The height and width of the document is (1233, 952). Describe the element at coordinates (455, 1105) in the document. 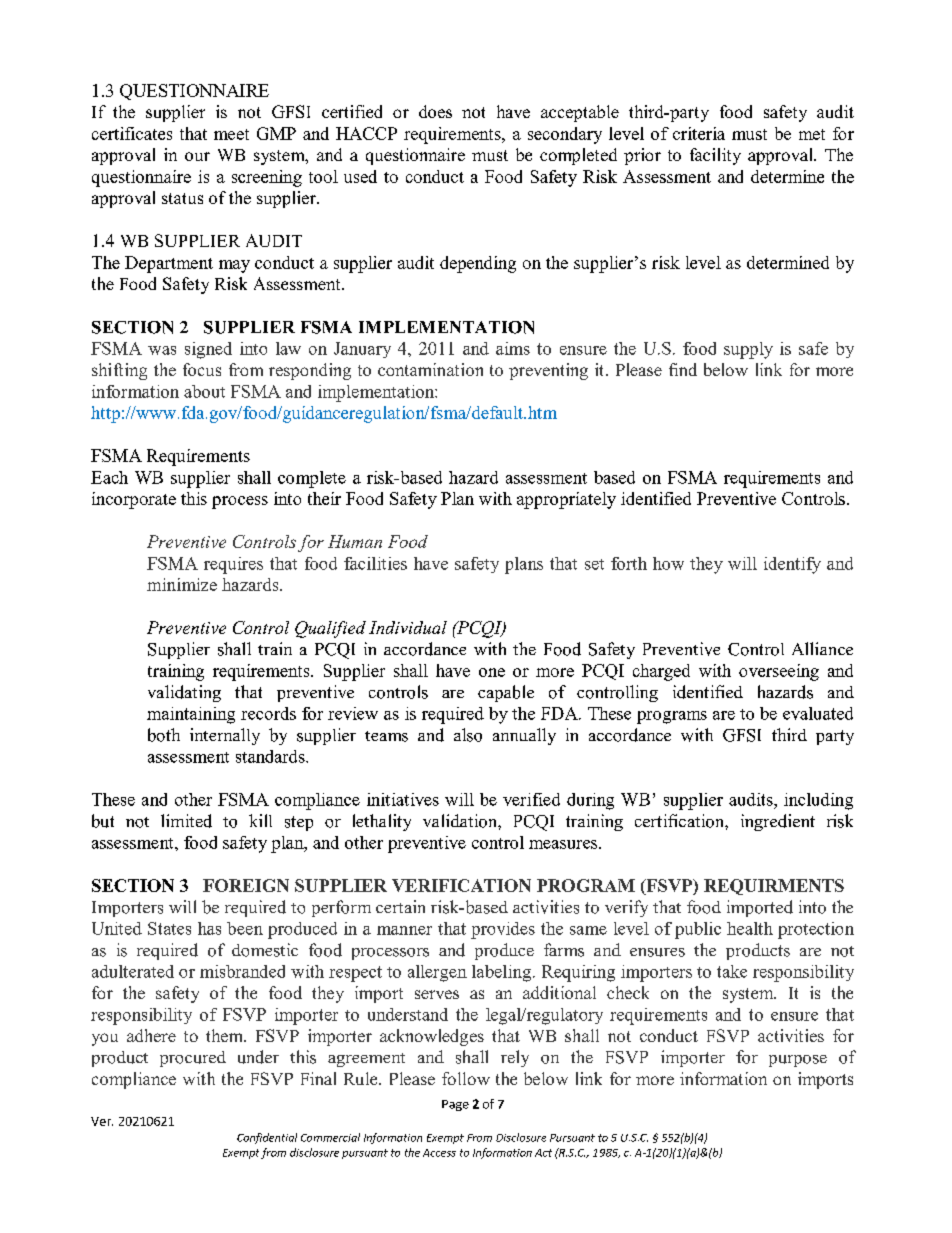

I see `Page` at that location.
